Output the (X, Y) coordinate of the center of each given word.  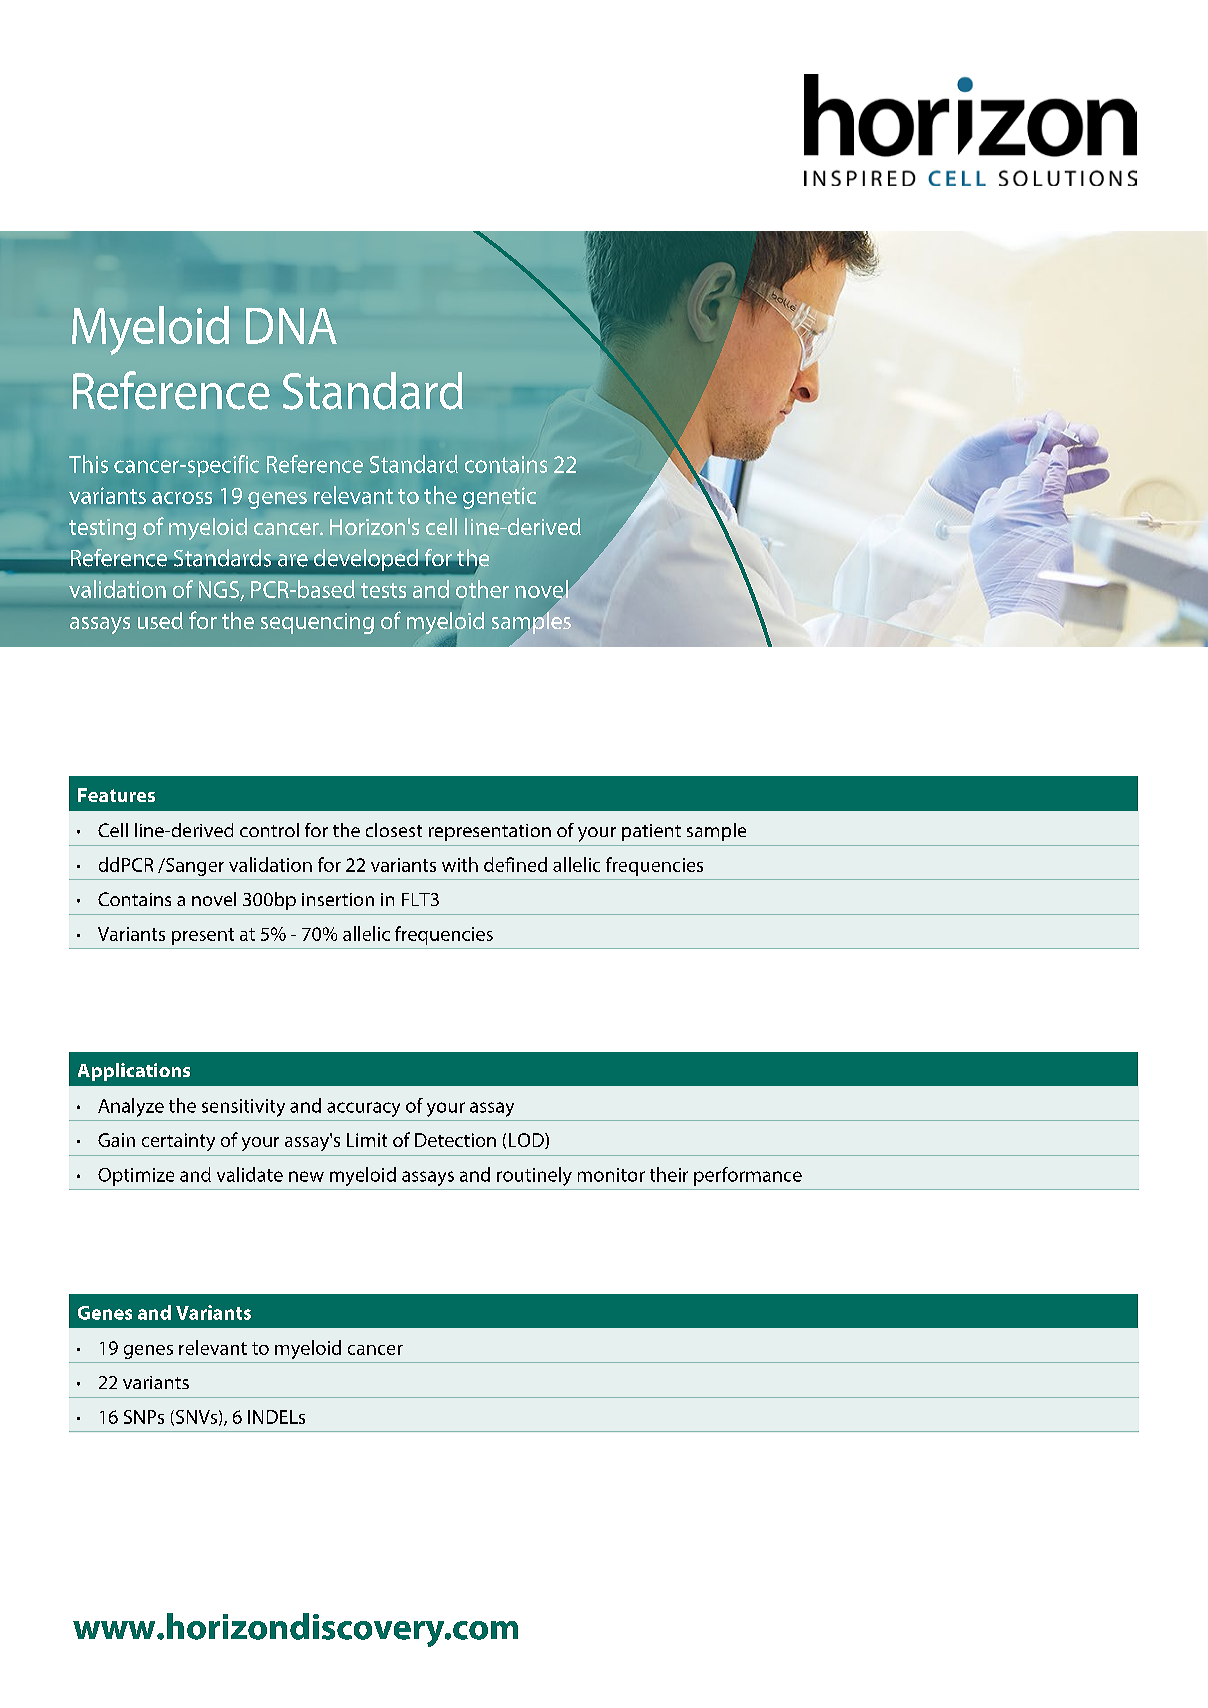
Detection (455, 1140)
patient (651, 832)
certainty (178, 1142)
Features (116, 795)
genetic (499, 498)
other (482, 589)
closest (394, 830)
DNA (291, 326)
